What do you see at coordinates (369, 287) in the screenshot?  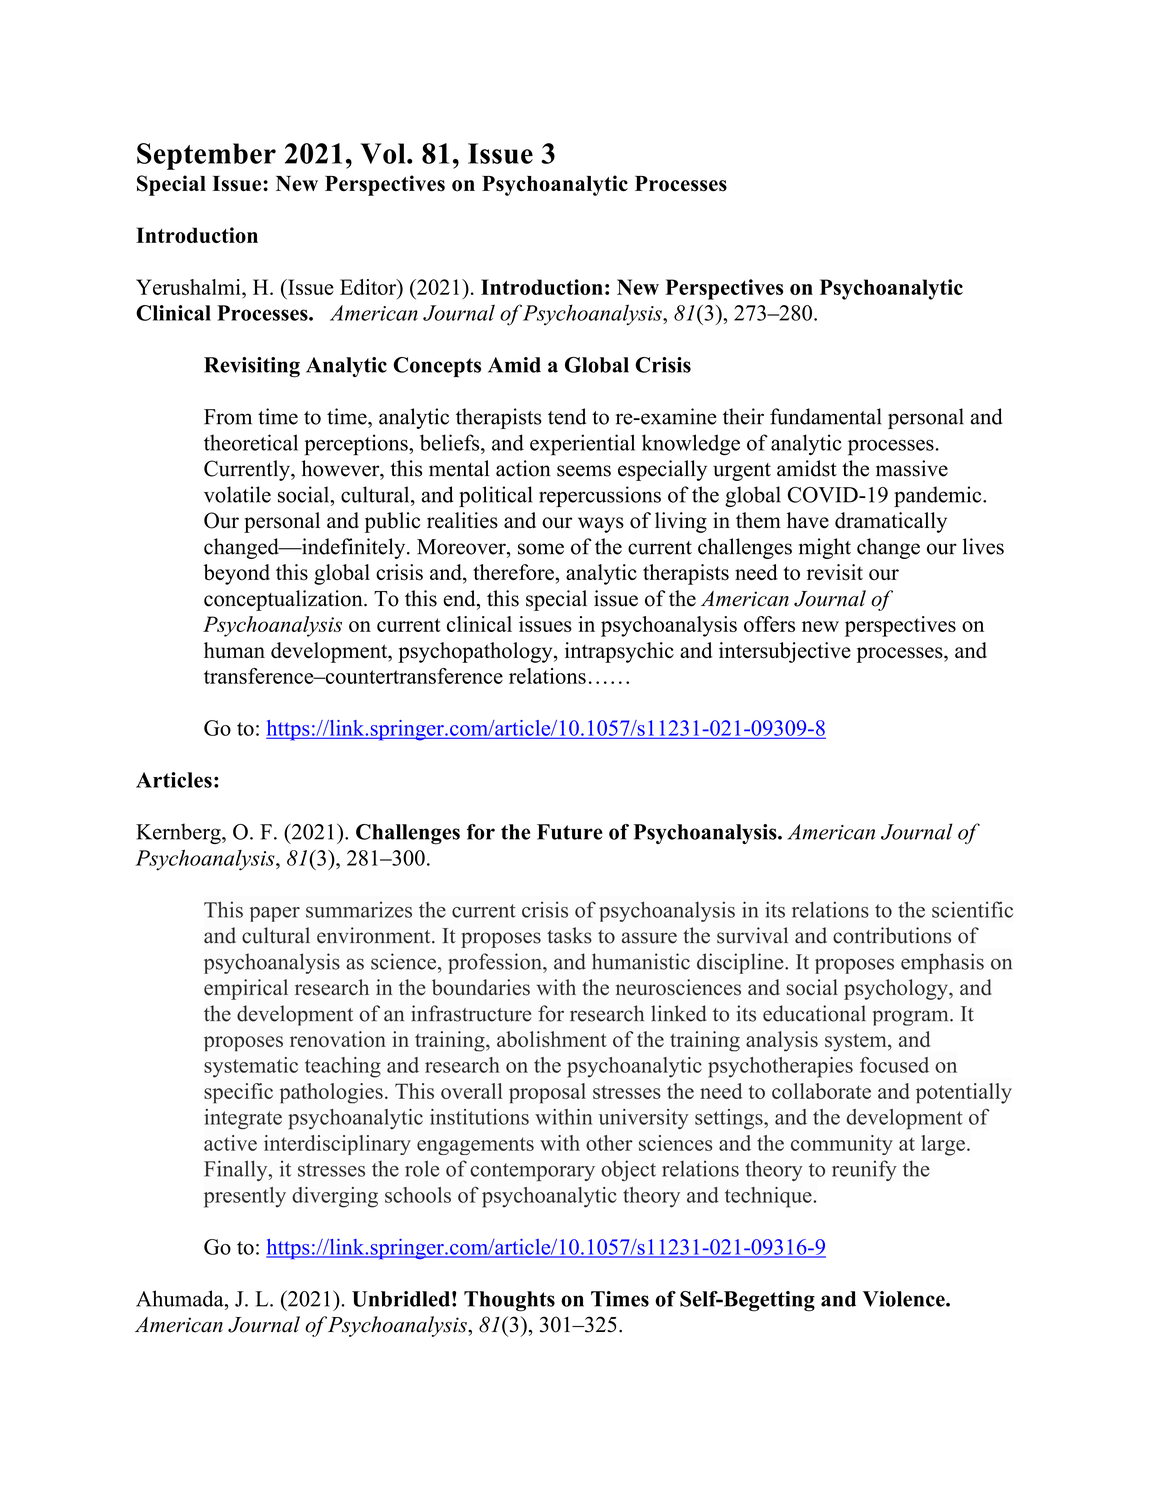 I see `Editor` at bounding box center [369, 287].
